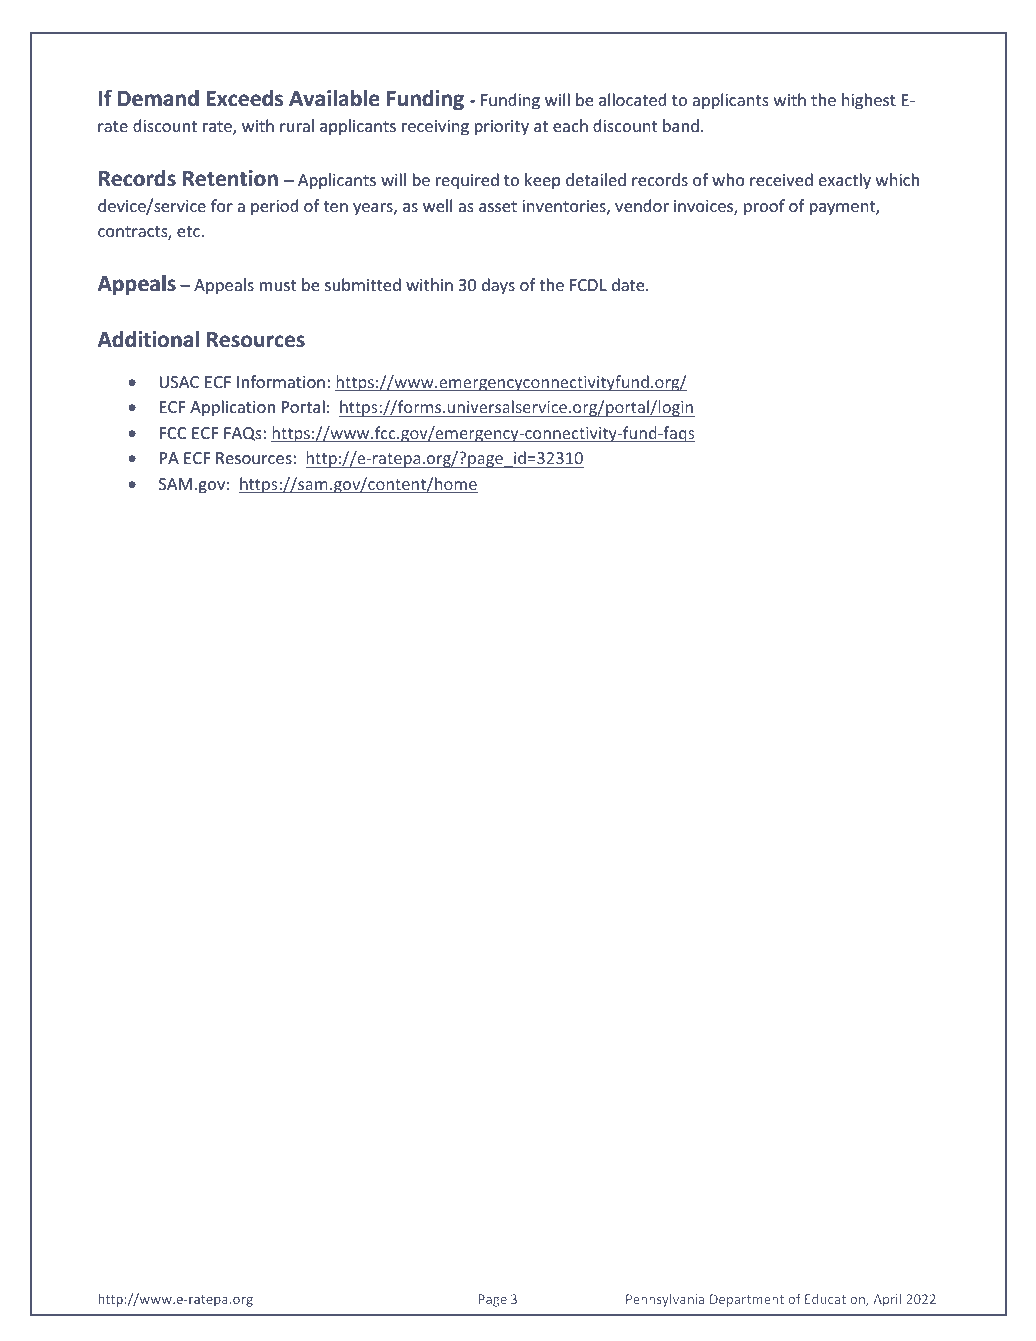 This screenshot has width=1036, height=1341. Describe the element at coordinates (502, 128) in the screenshot. I see `priority` at that location.
